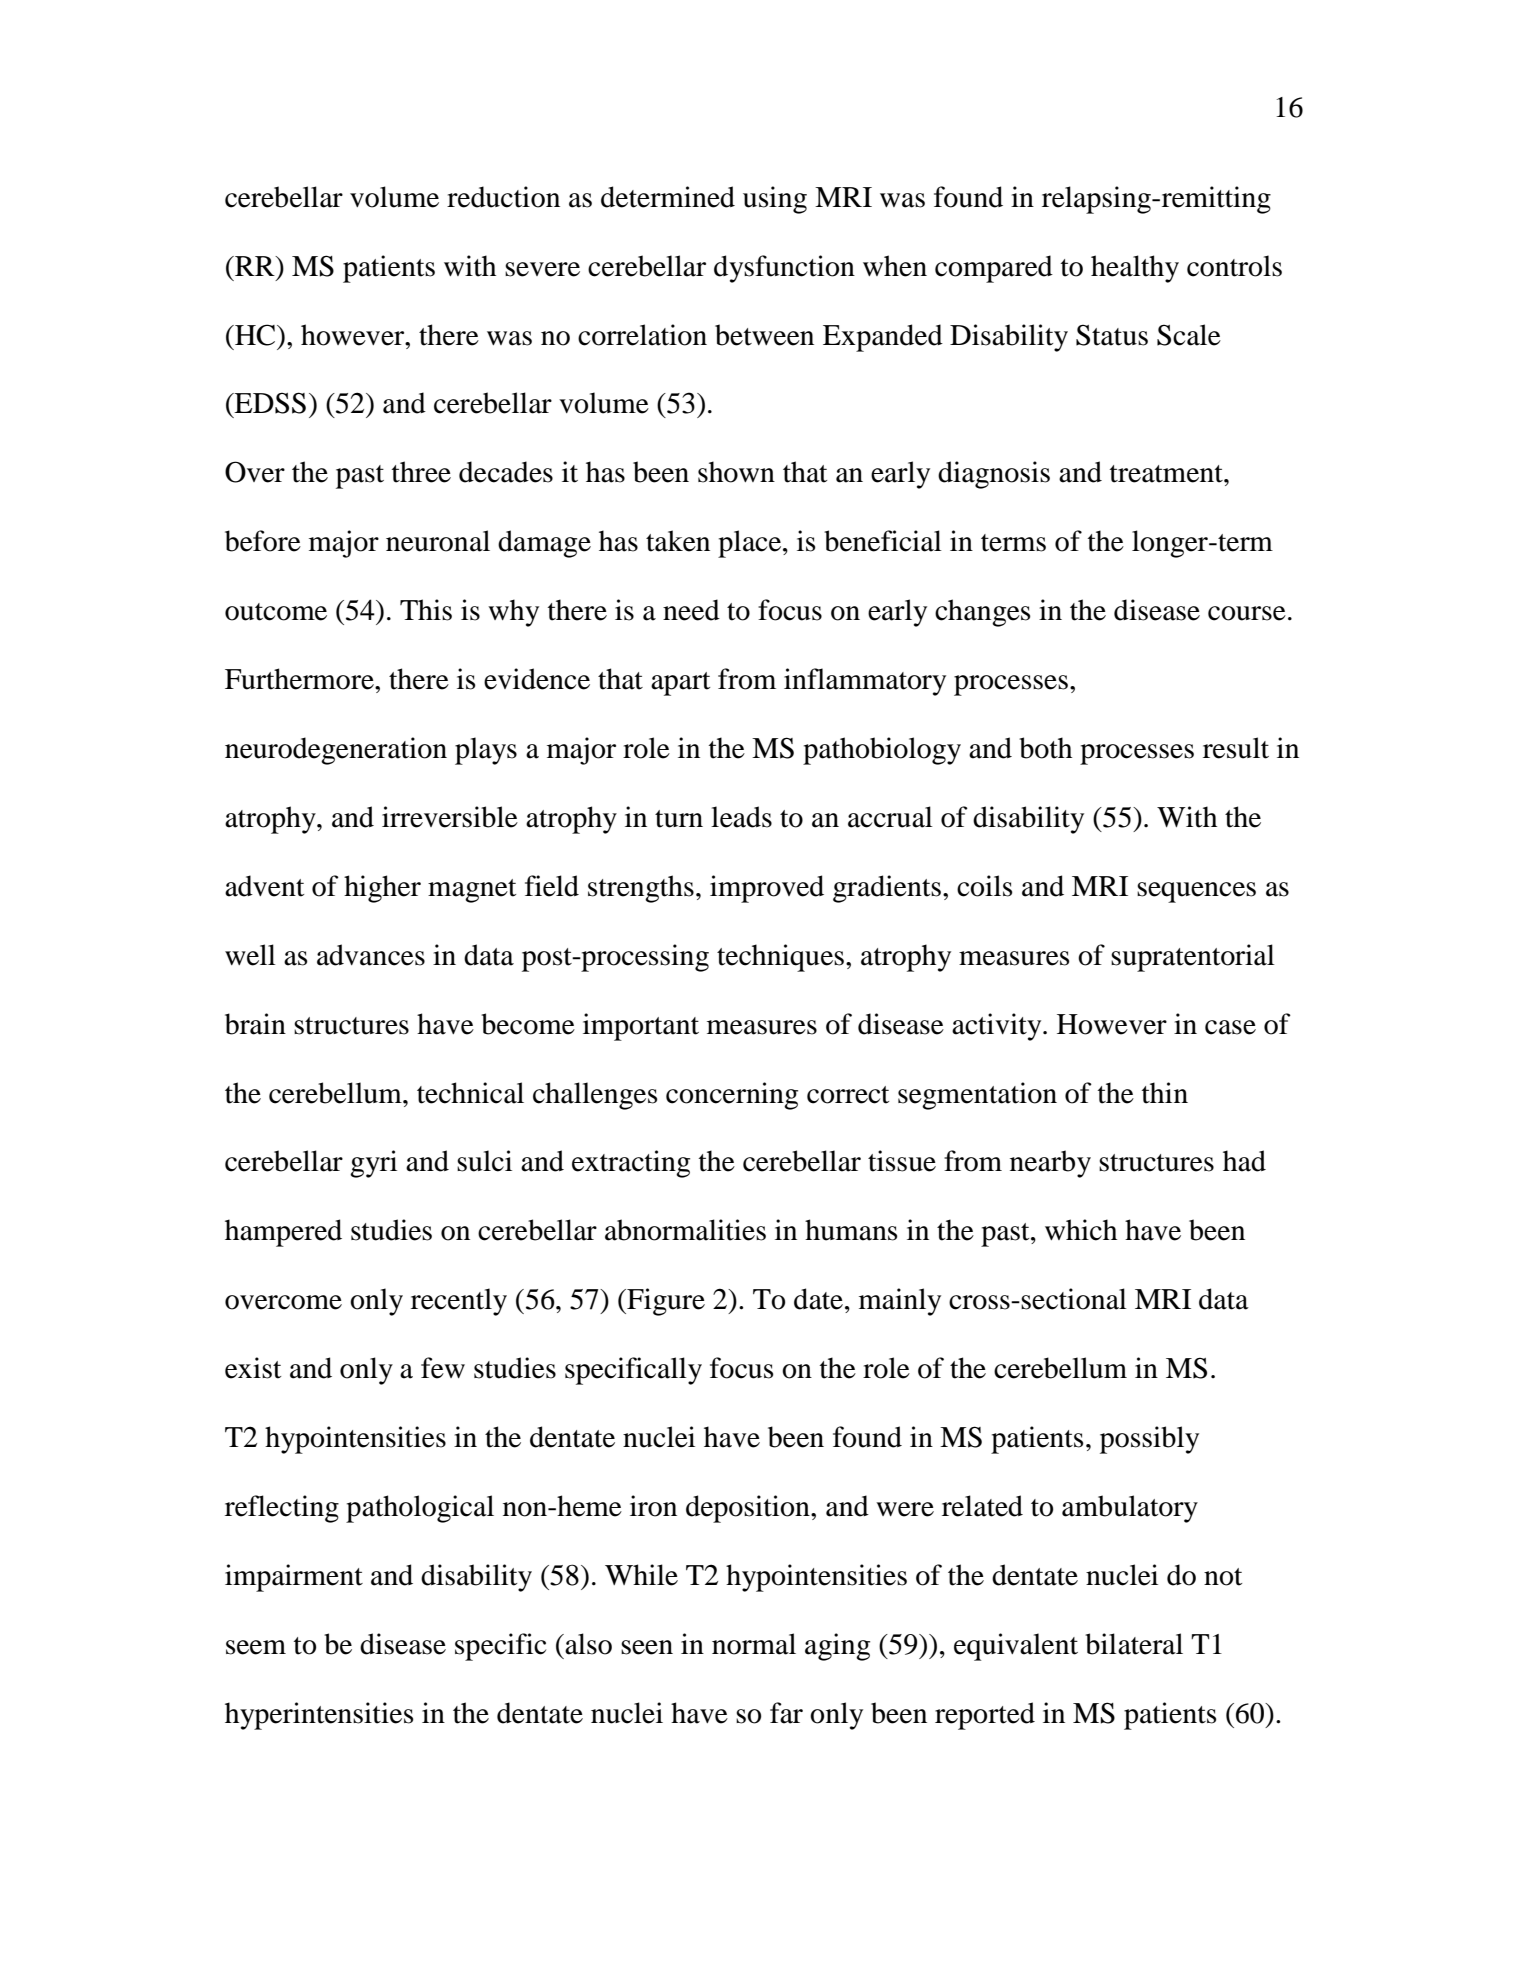  What do you see at coordinates (784, 269) in the page?
I see `dysfunction` at bounding box center [784, 269].
